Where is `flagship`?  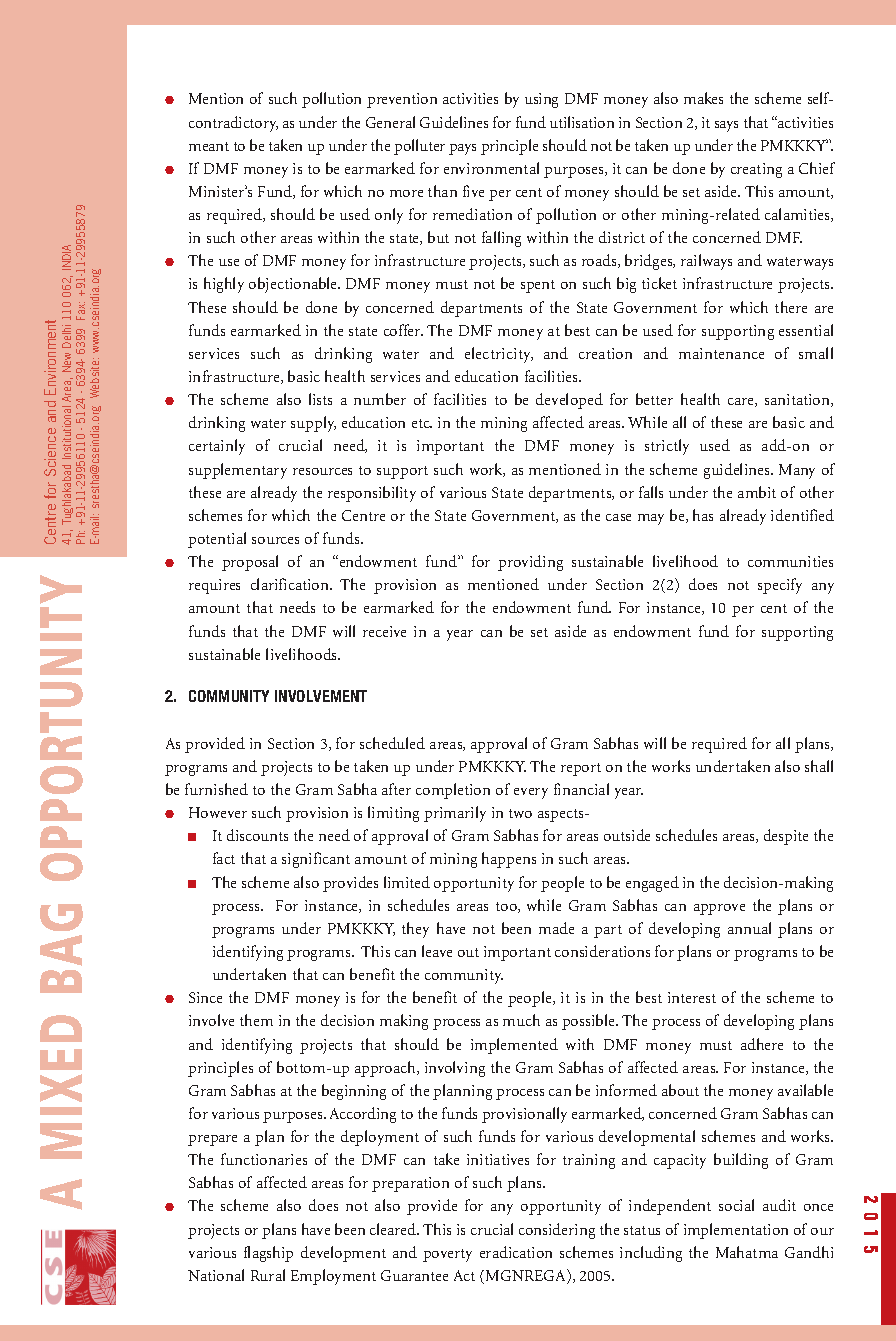 flagship is located at coordinates (268, 1254).
